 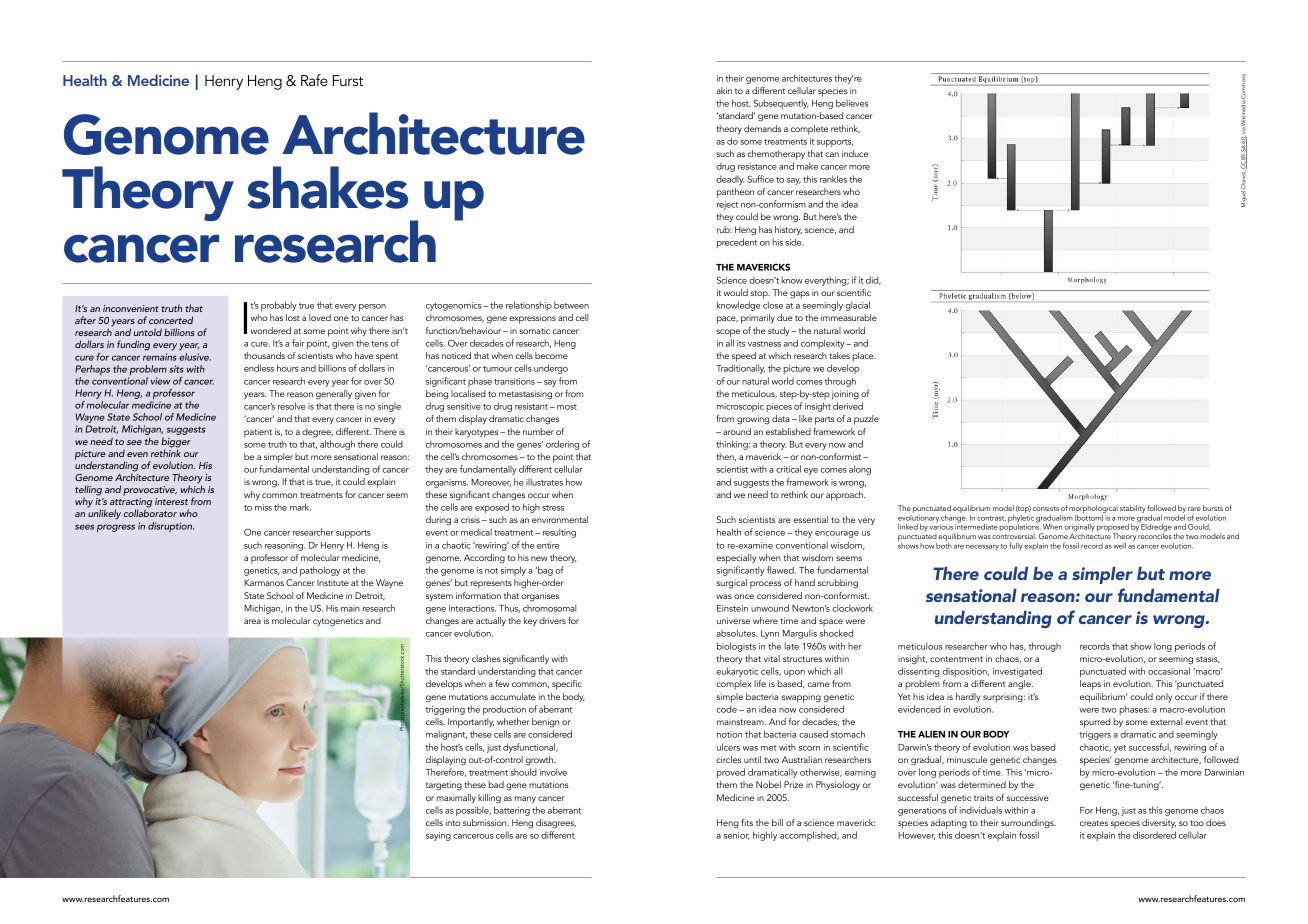 I want to click on believes, so click(x=852, y=103).
